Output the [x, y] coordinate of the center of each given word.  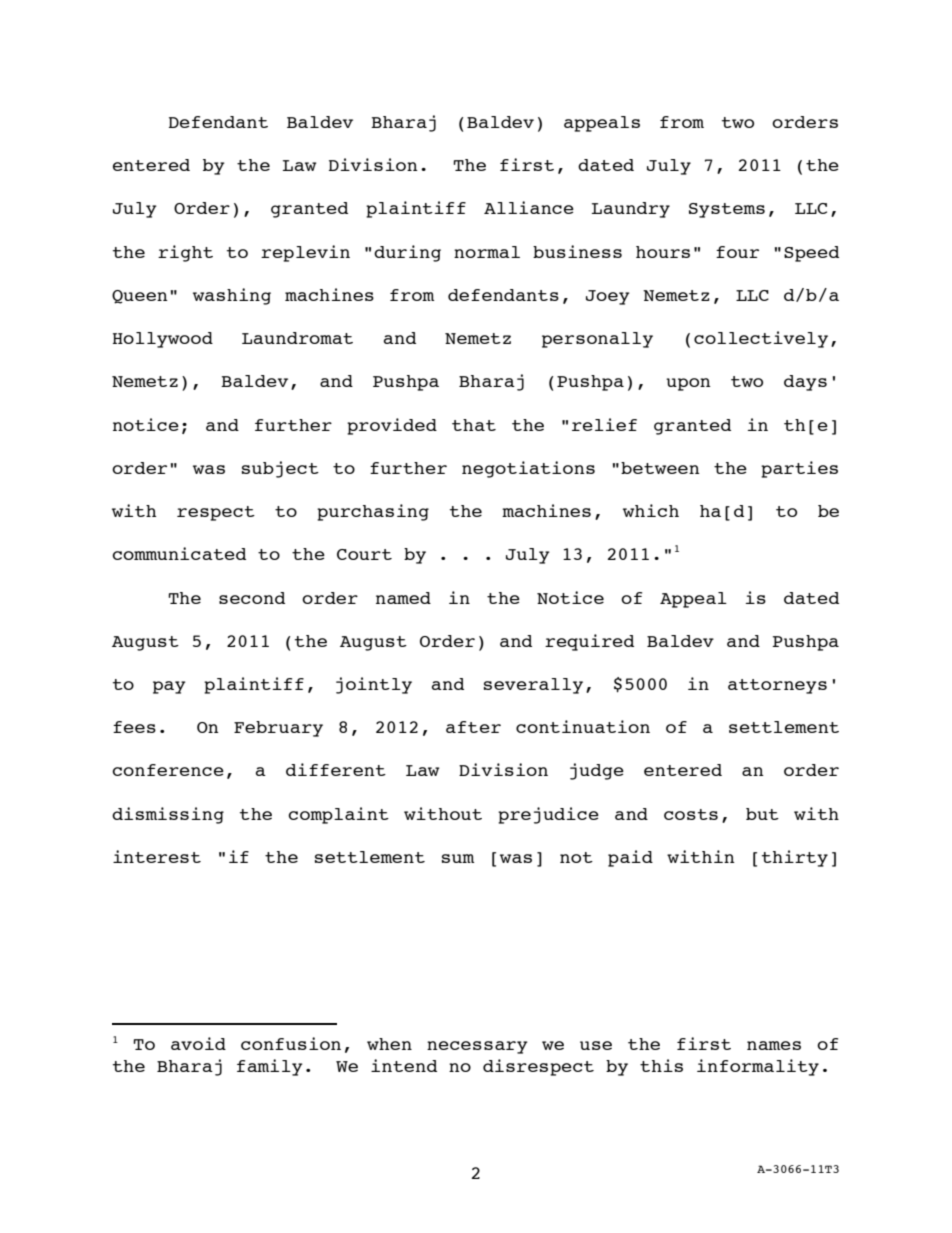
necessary [477, 1047]
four [737, 252]
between [660, 468]
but [762, 814]
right [185, 253]
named [403, 598]
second [252, 598]
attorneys [777, 686]
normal [487, 252]
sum [458, 858]
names [774, 1045]
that [474, 425]
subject [280, 469]
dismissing [168, 815]
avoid [198, 1043]
